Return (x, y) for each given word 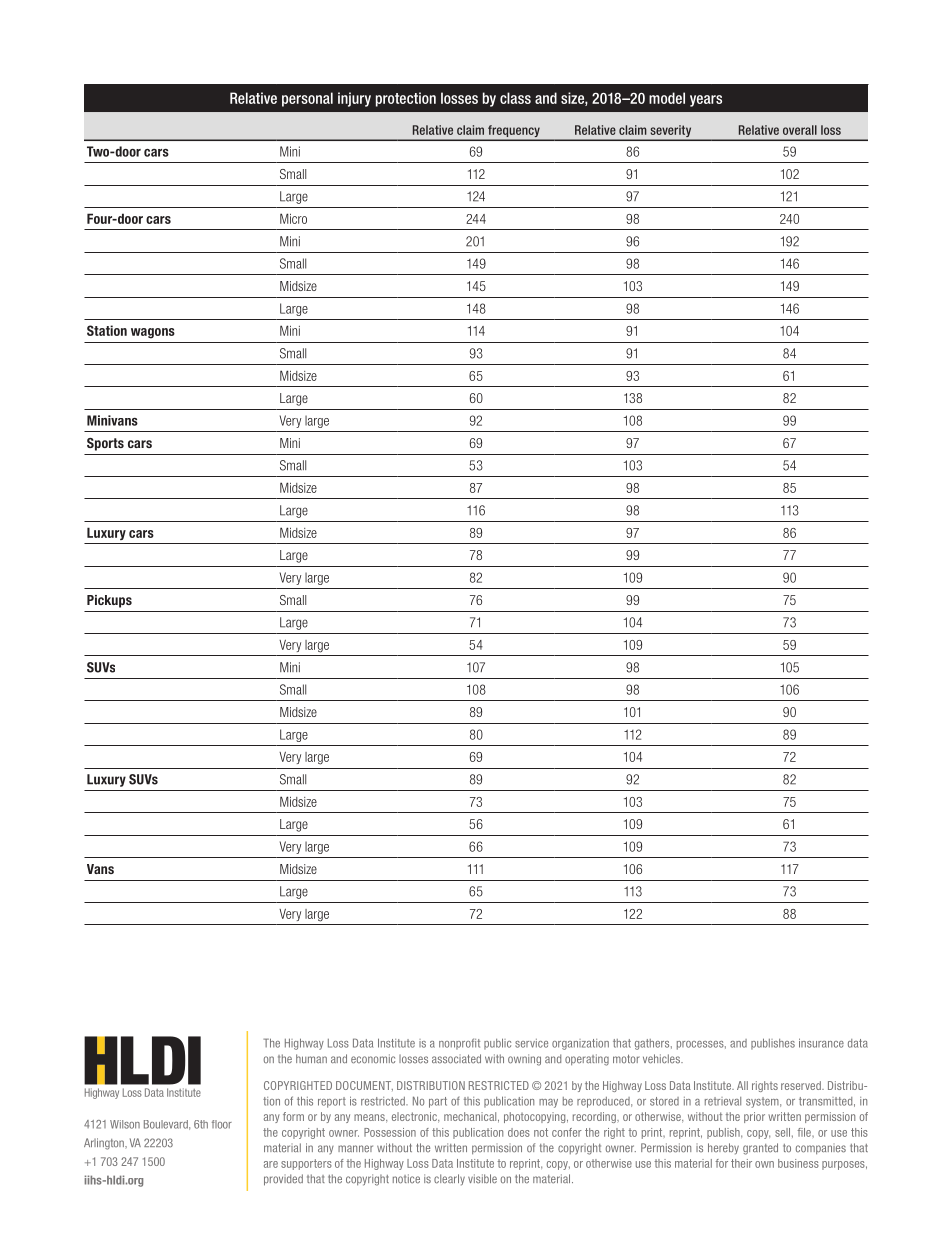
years (706, 101)
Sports (105, 444)
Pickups (109, 601)
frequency (514, 132)
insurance (821, 1043)
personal (307, 99)
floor (222, 1124)
